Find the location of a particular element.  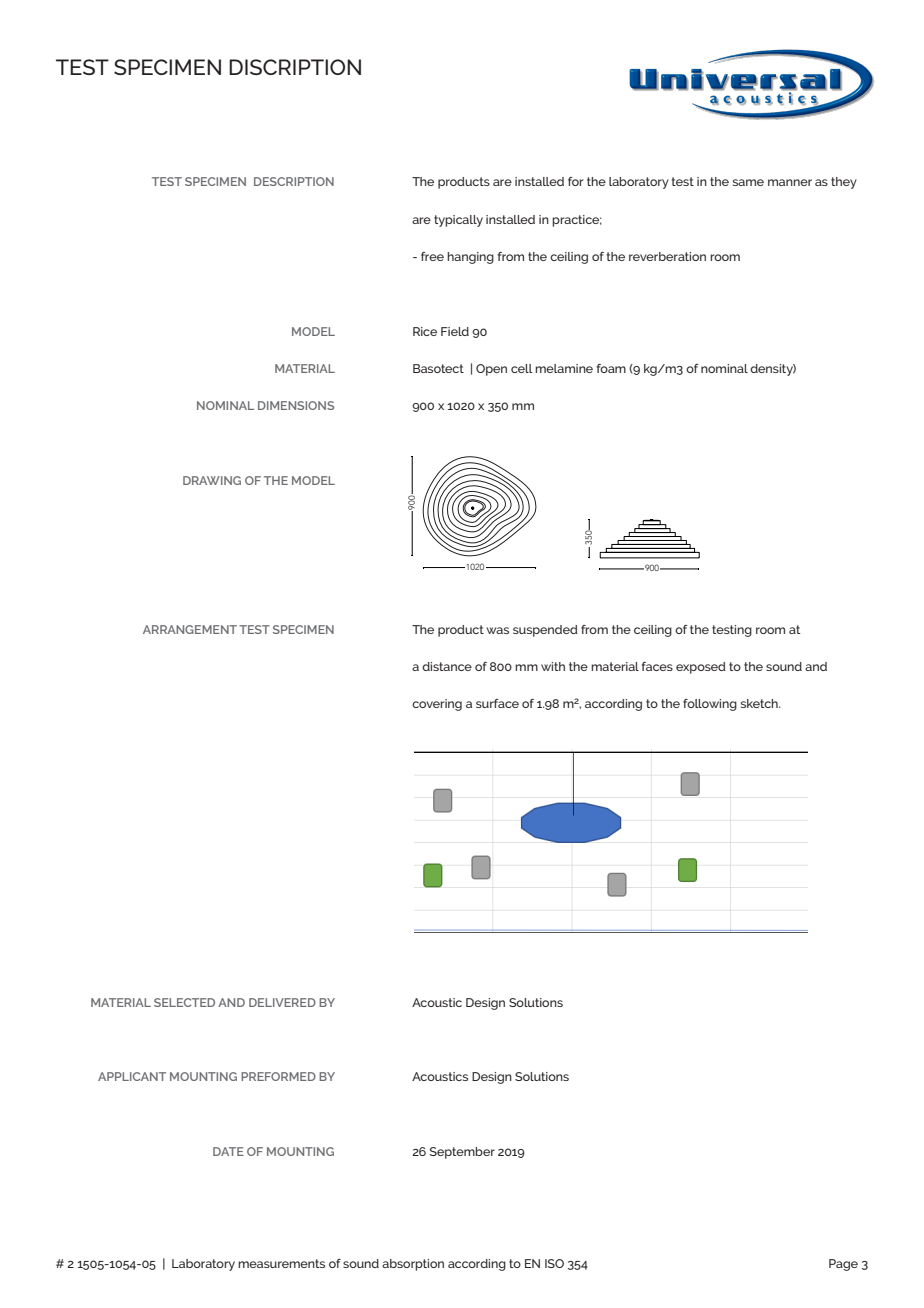

Open is located at coordinates (491, 370).
